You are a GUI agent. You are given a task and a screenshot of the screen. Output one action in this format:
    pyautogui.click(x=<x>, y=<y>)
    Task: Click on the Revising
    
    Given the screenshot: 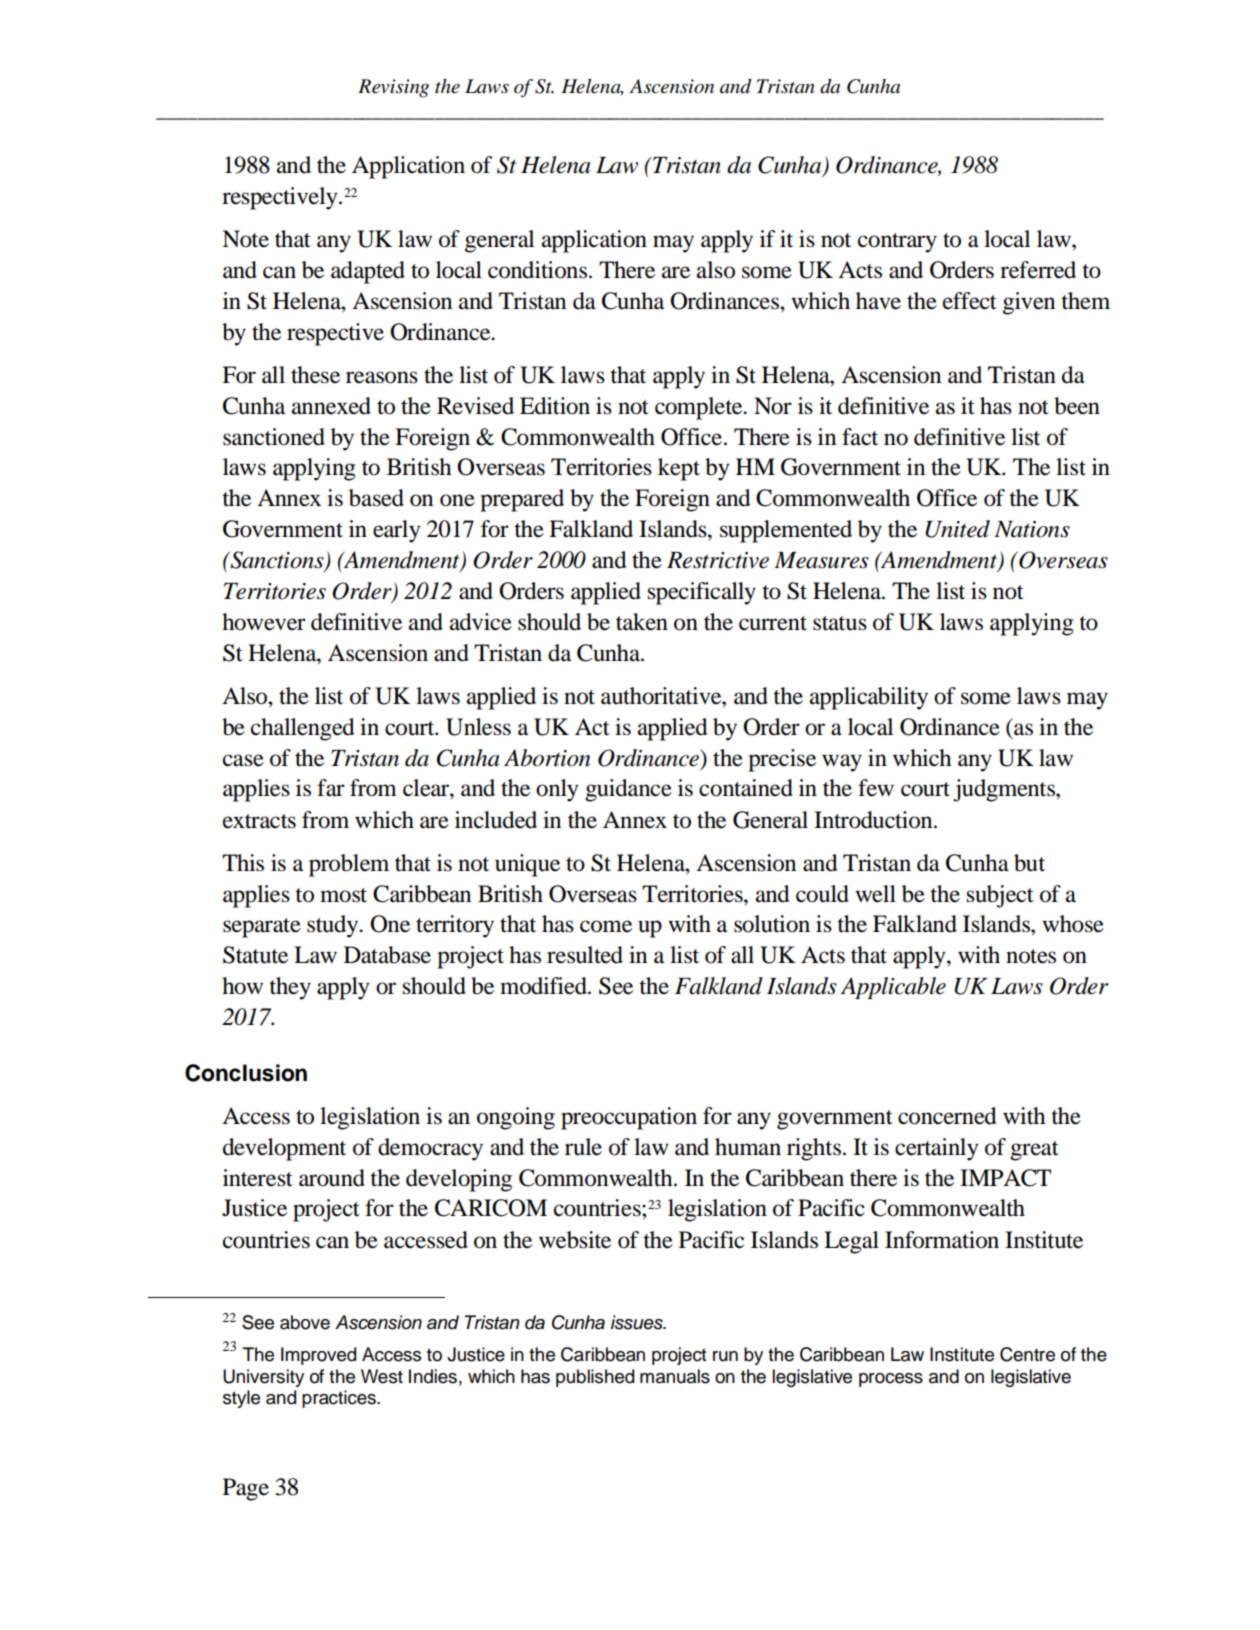 What is the action you would take?
    pyautogui.click(x=393, y=88)
